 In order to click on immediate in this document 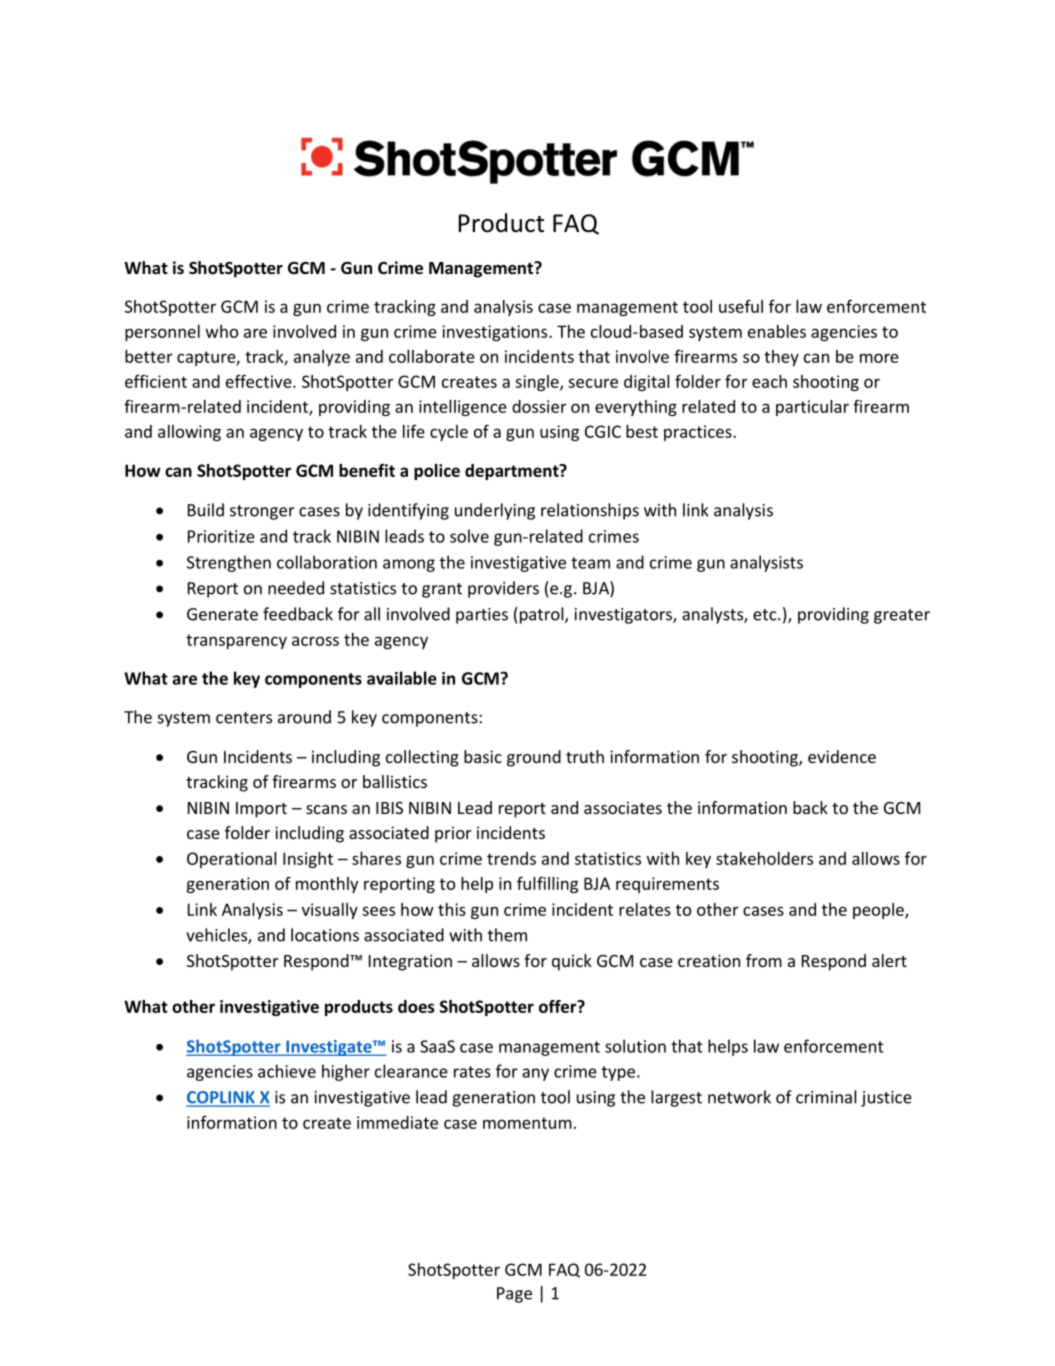, I will do `click(397, 1122)`.
